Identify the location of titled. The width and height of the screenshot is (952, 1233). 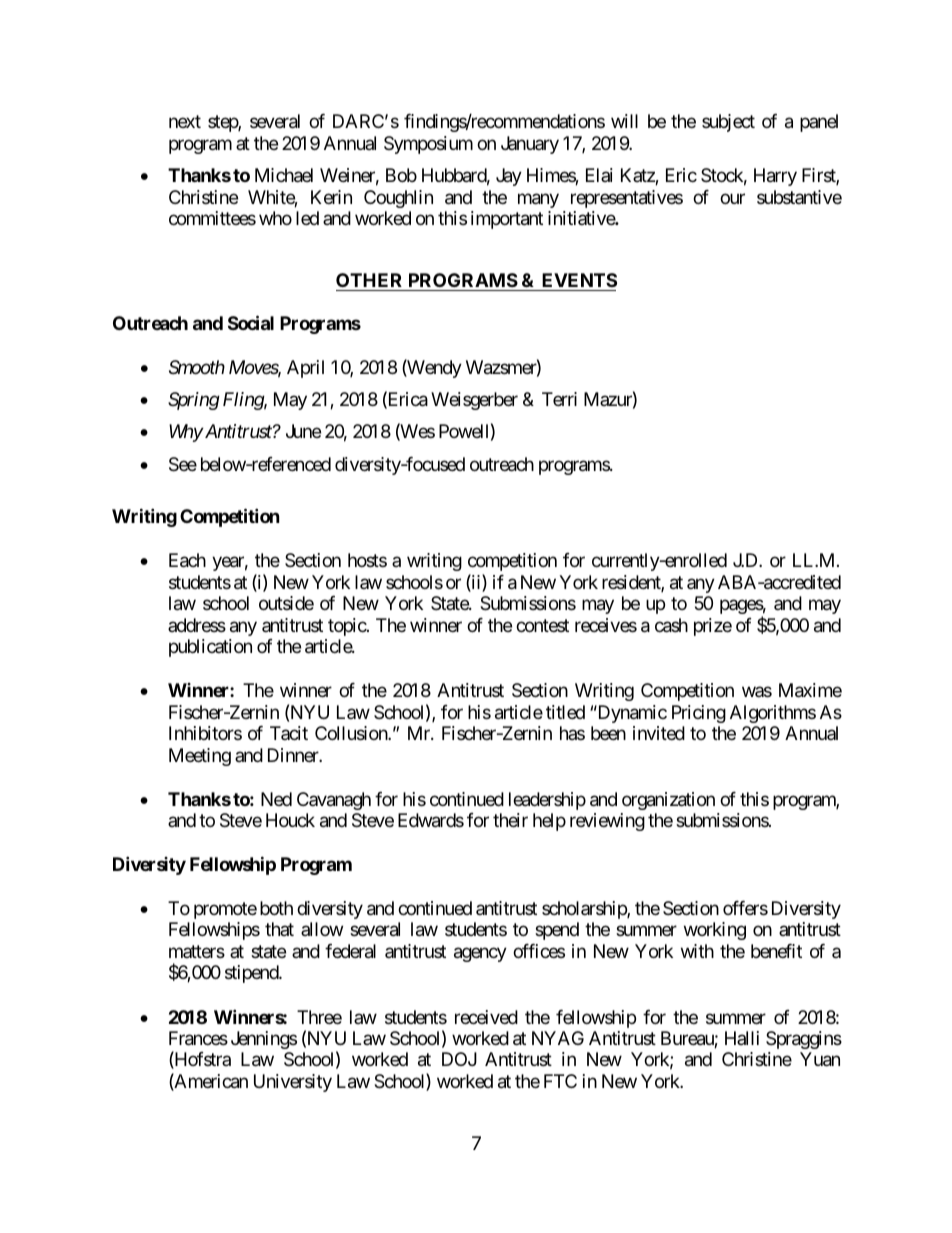
(565, 712).
